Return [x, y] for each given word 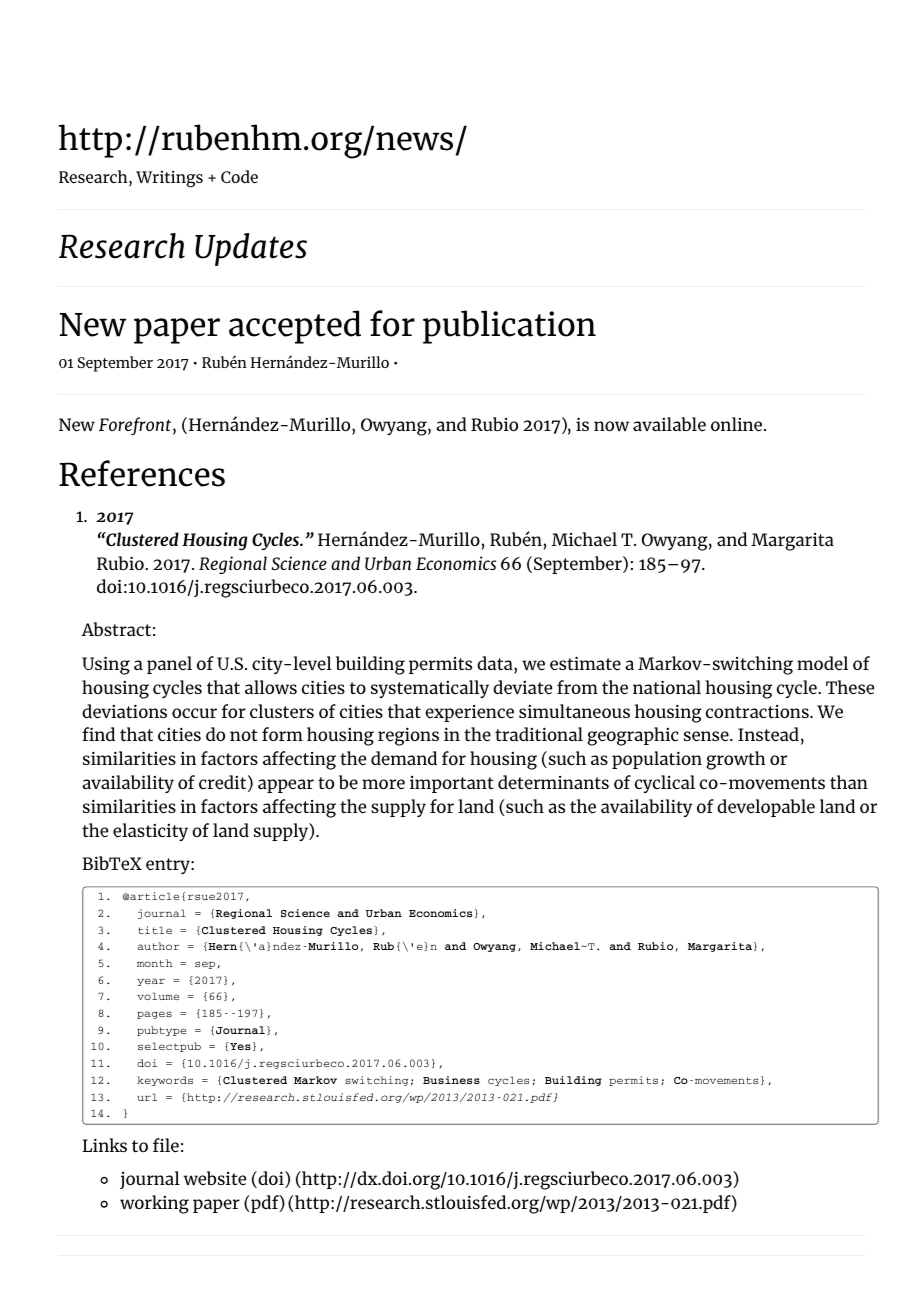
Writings [169, 178]
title [155, 930]
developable [766, 808]
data [496, 663]
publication [509, 327]
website [214, 1178]
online [738, 424]
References [142, 473]
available [669, 424]
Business [451, 1080]
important [452, 784]
